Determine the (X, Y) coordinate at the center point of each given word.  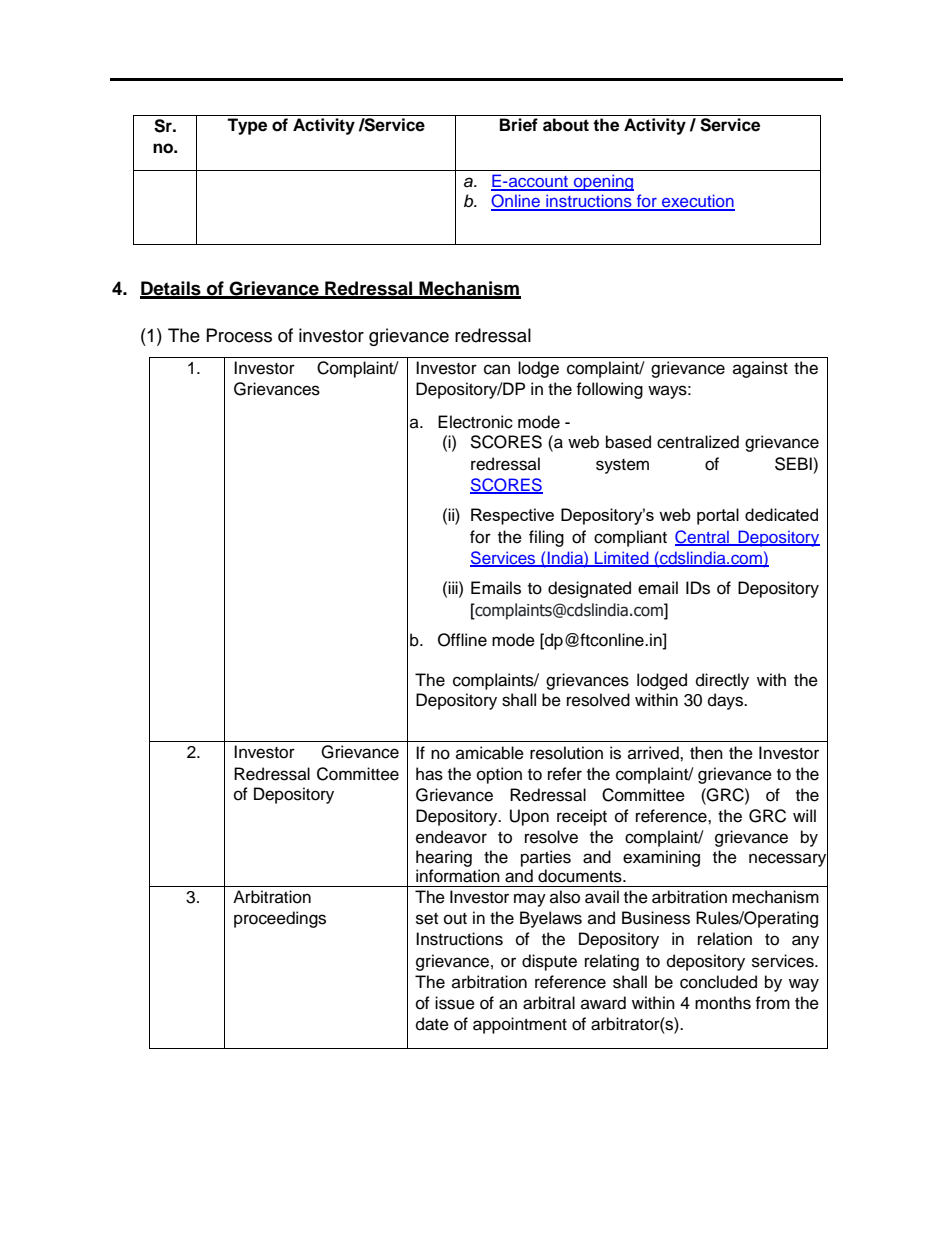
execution (697, 202)
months (723, 1003)
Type (247, 126)
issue (455, 1003)
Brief (519, 125)
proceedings (280, 919)
